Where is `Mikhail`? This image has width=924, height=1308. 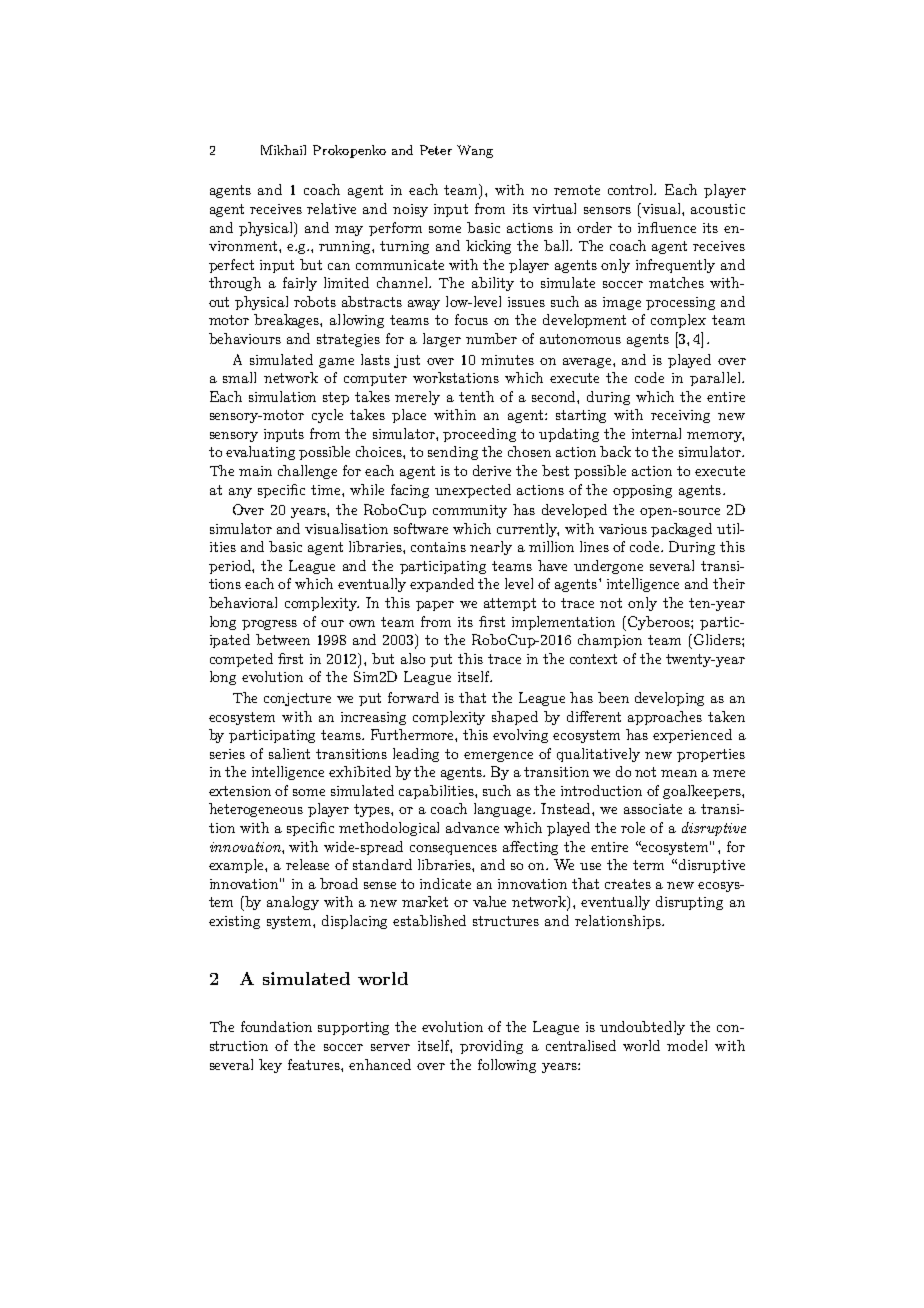
Mikhail is located at coordinates (283, 150).
